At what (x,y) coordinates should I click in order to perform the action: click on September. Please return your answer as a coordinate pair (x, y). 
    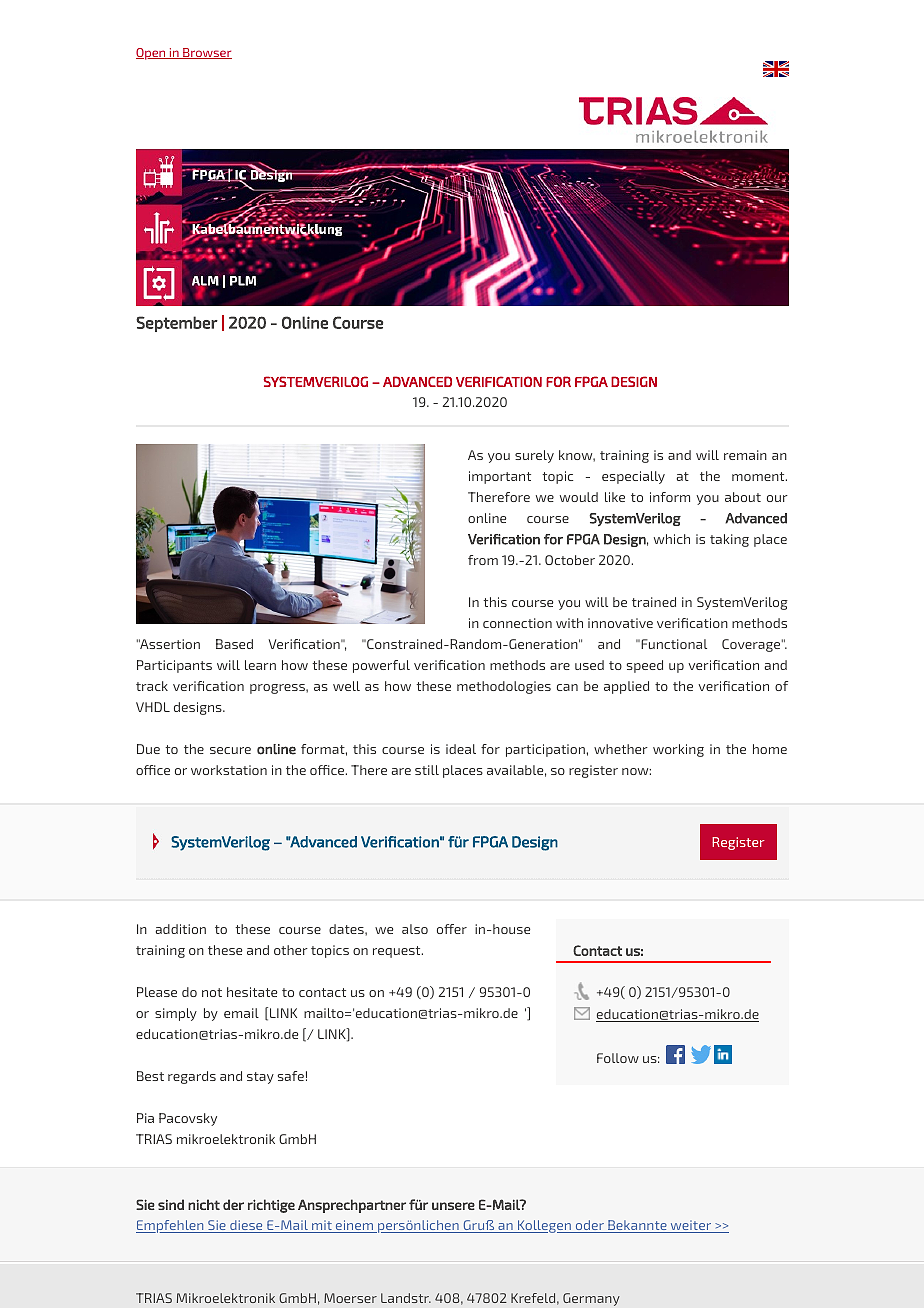
    Looking at the image, I should click on (177, 324).
